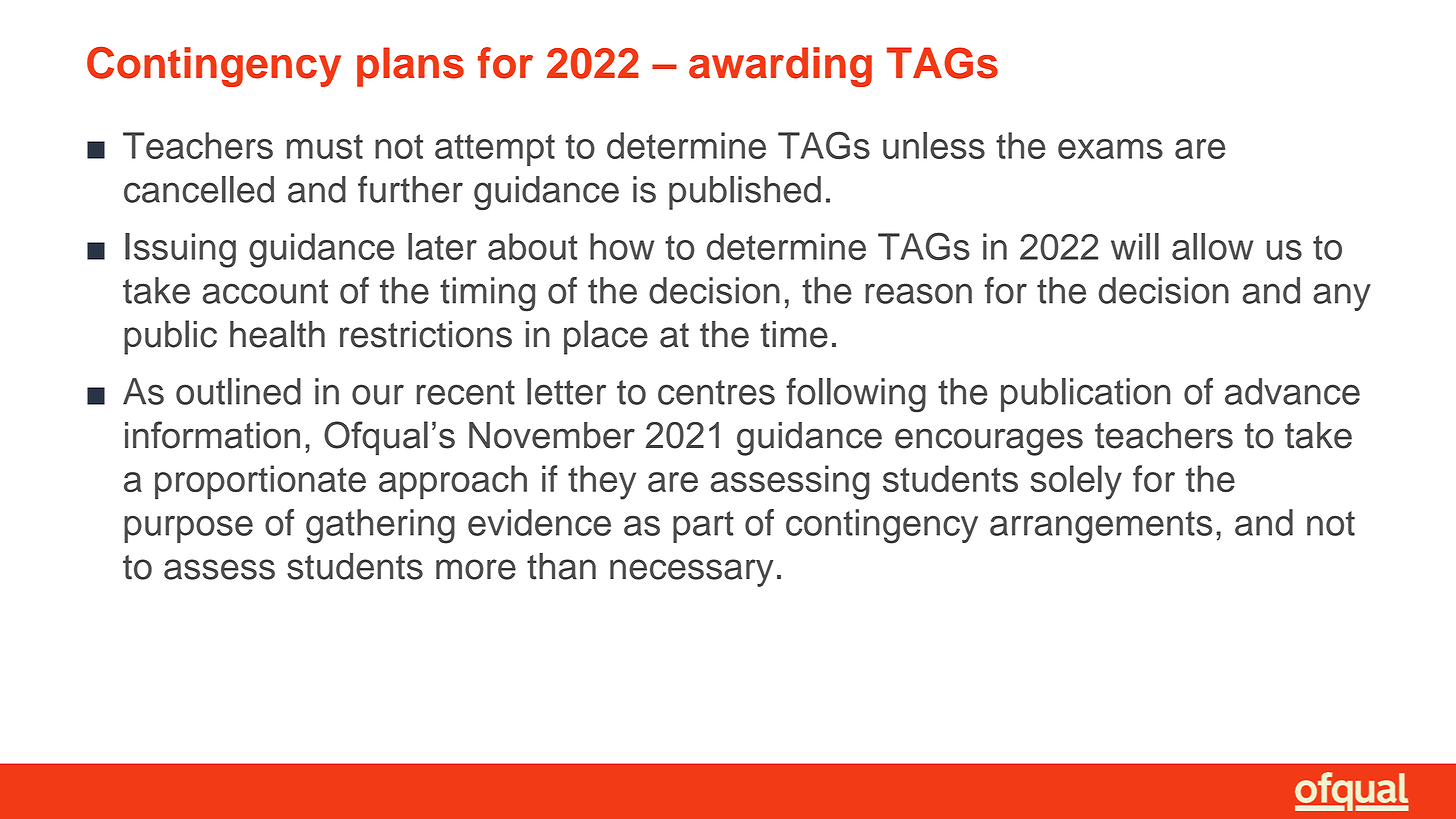 This document has height=819, width=1456. What do you see at coordinates (1110, 149) in the document?
I see `exams` at bounding box center [1110, 149].
